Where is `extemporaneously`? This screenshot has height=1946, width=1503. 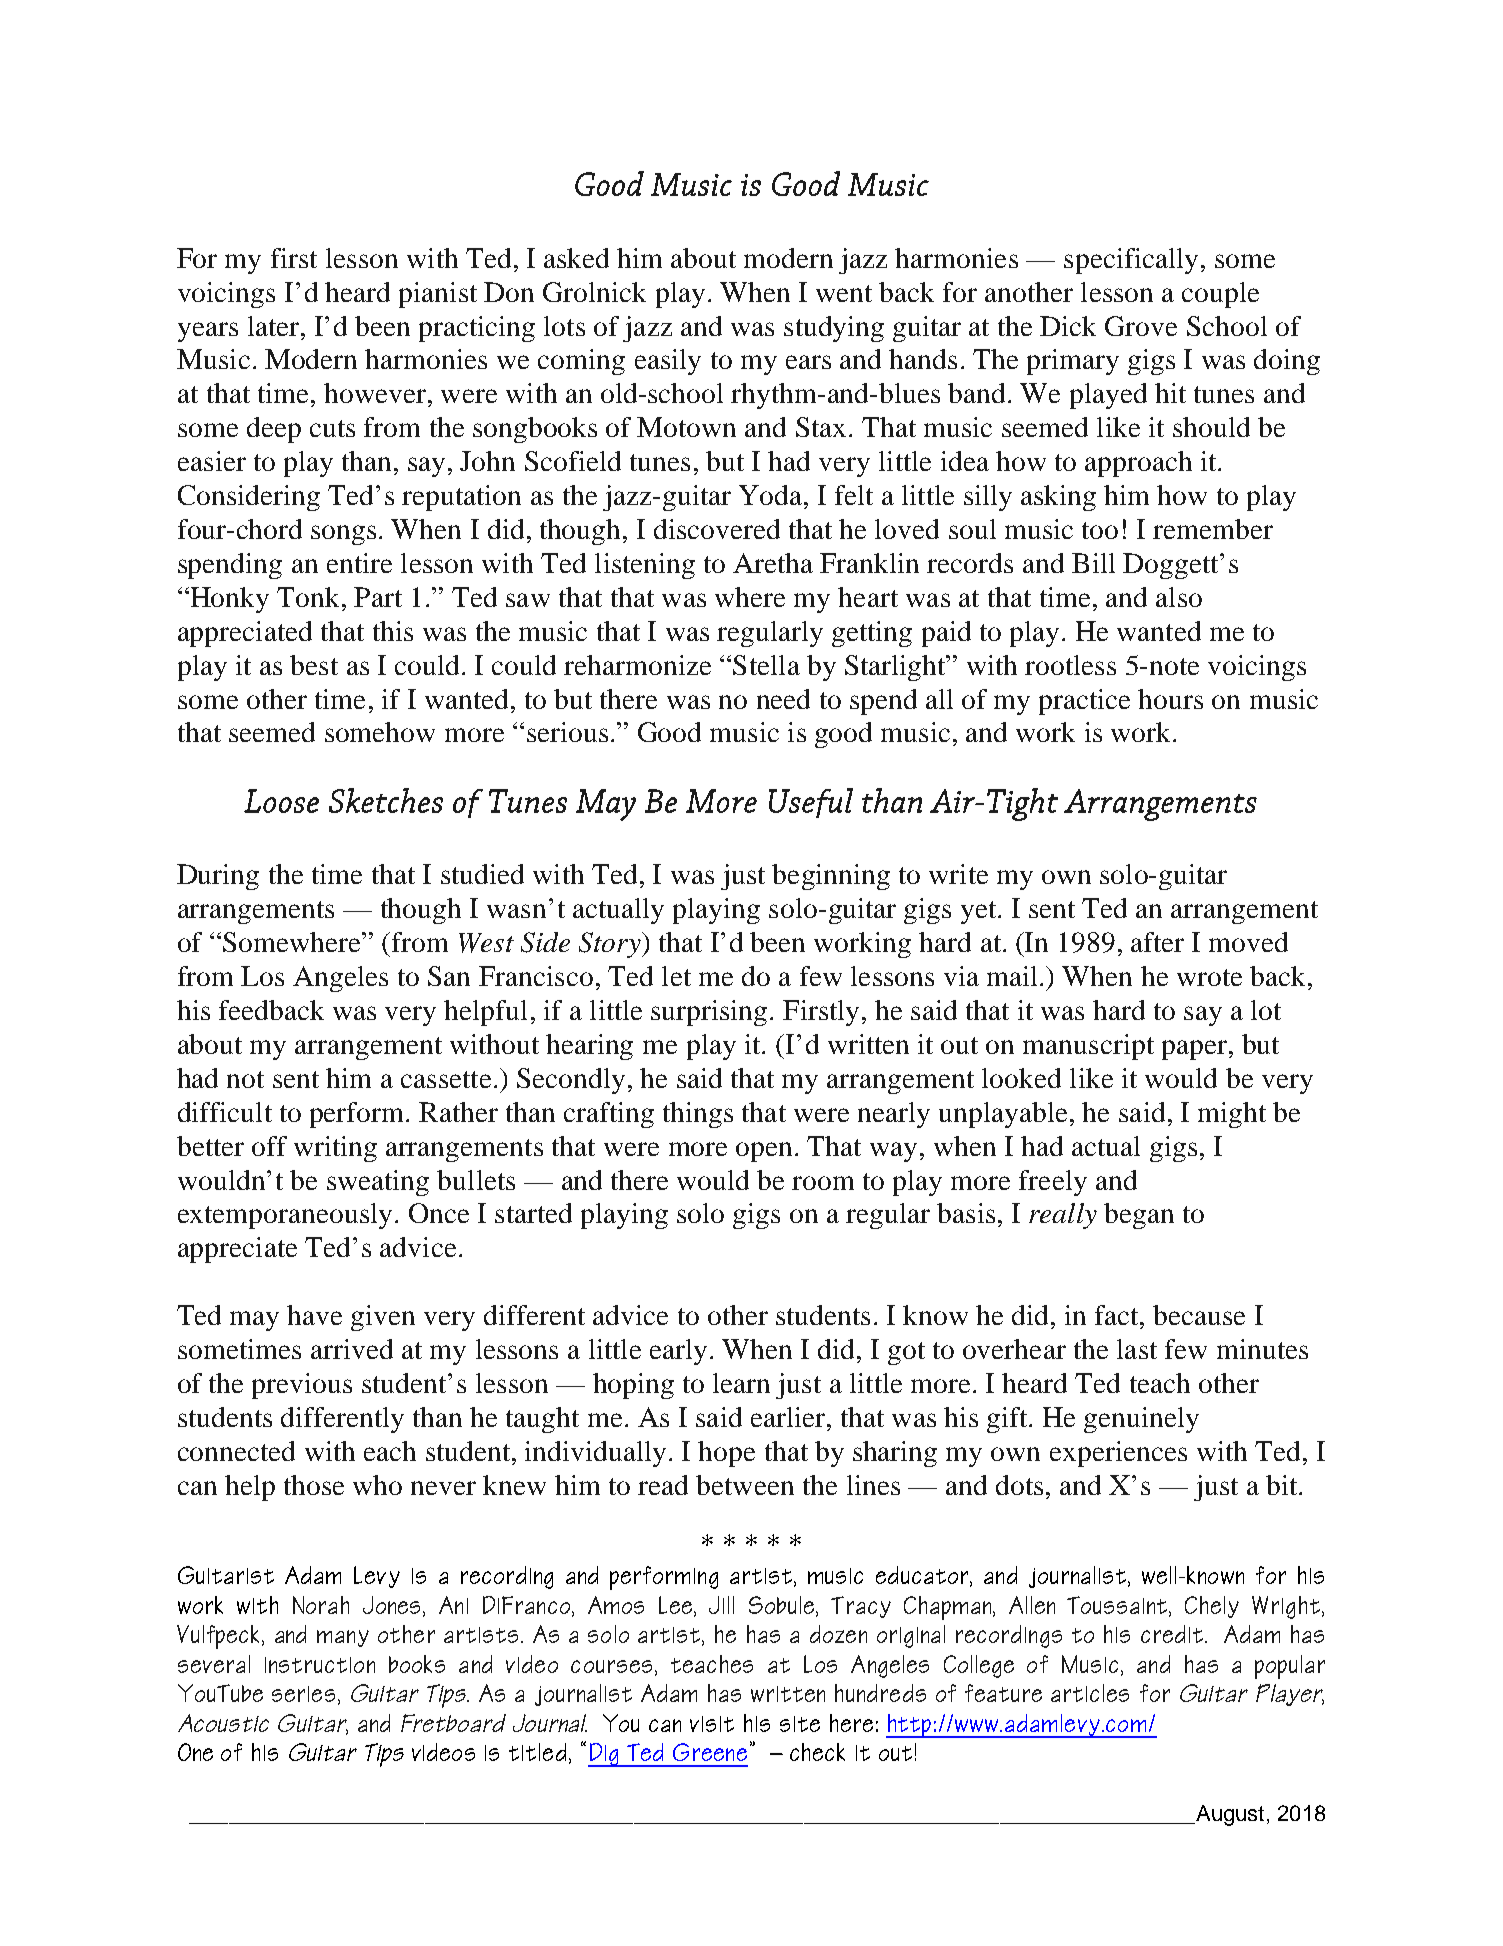 extemporaneously is located at coordinates (285, 1216).
